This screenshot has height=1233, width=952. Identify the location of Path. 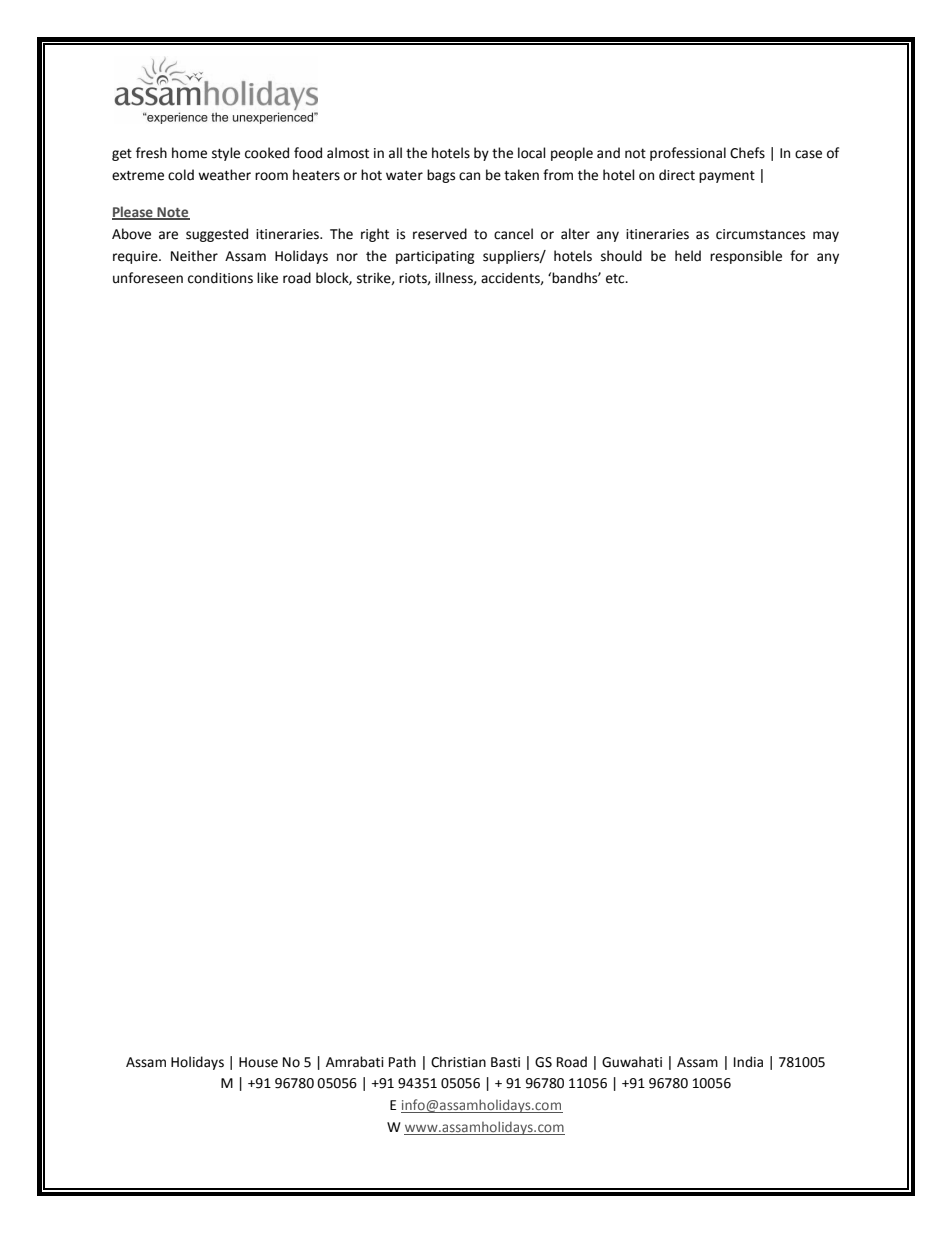
(402, 1062).
